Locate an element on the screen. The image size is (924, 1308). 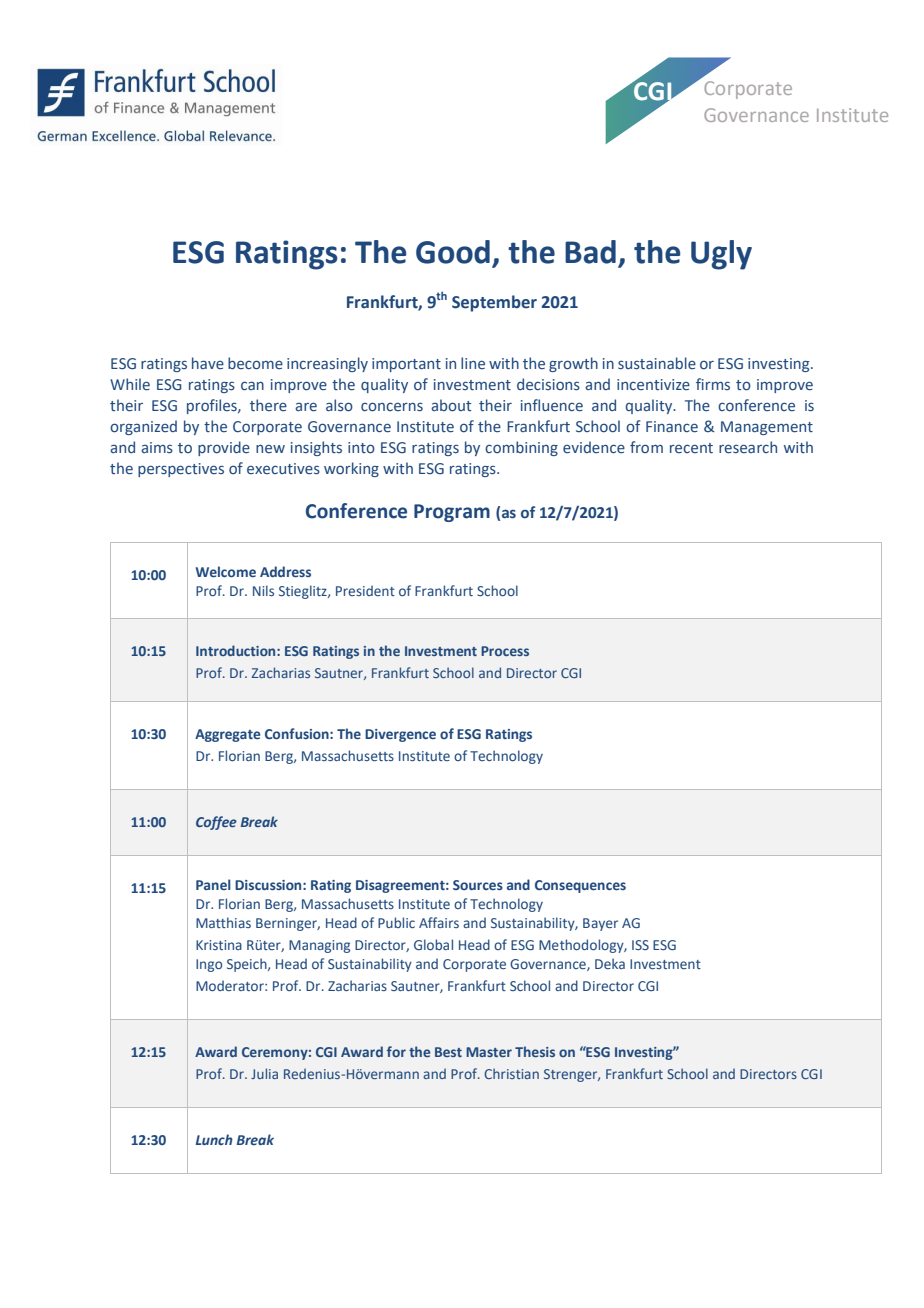
Christian is located at coordinates (511, 1073).
